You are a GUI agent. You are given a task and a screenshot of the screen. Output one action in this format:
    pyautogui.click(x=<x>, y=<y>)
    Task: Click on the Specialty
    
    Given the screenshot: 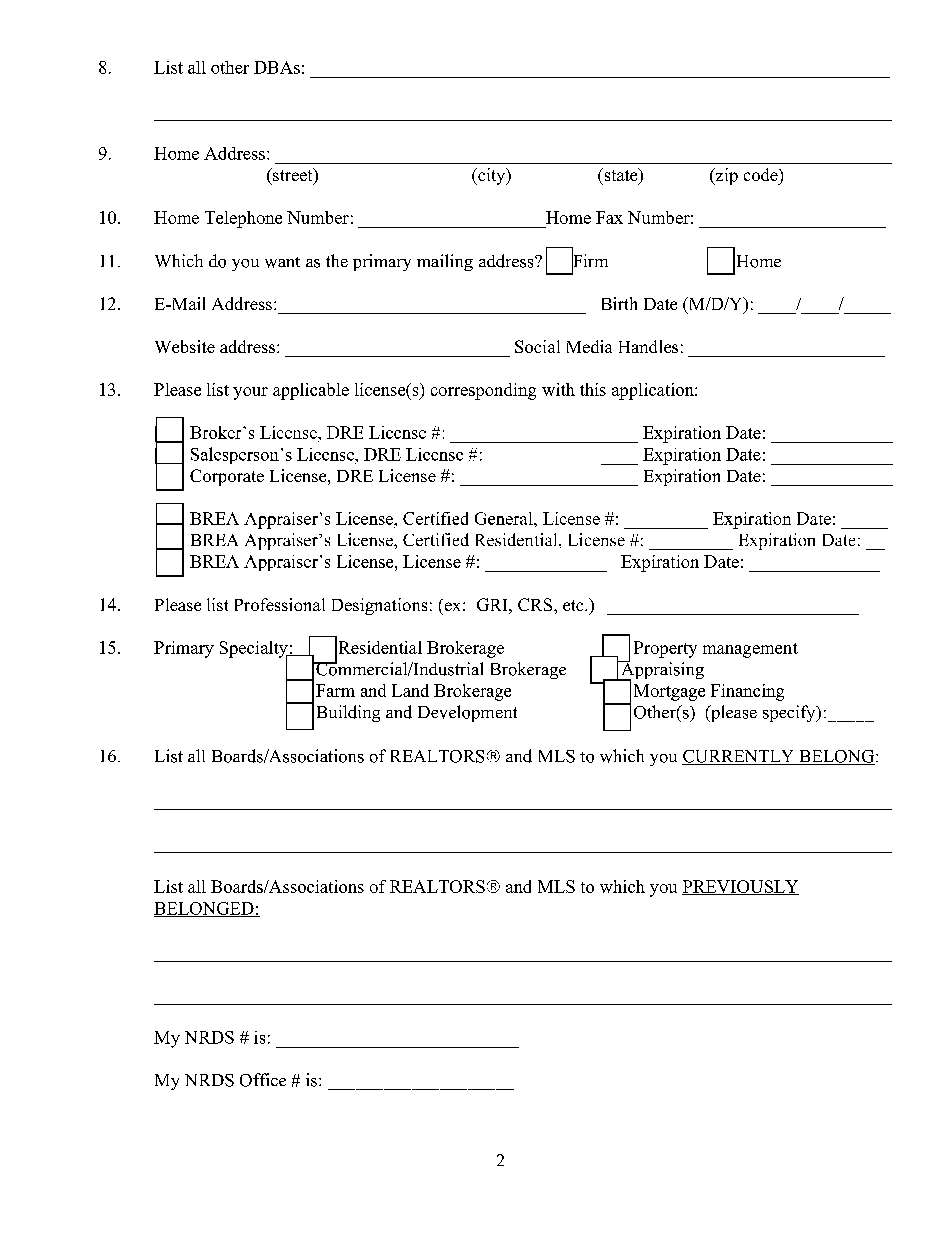 What is the action you would take?
    pyautogui.click(x=255, y=650)
